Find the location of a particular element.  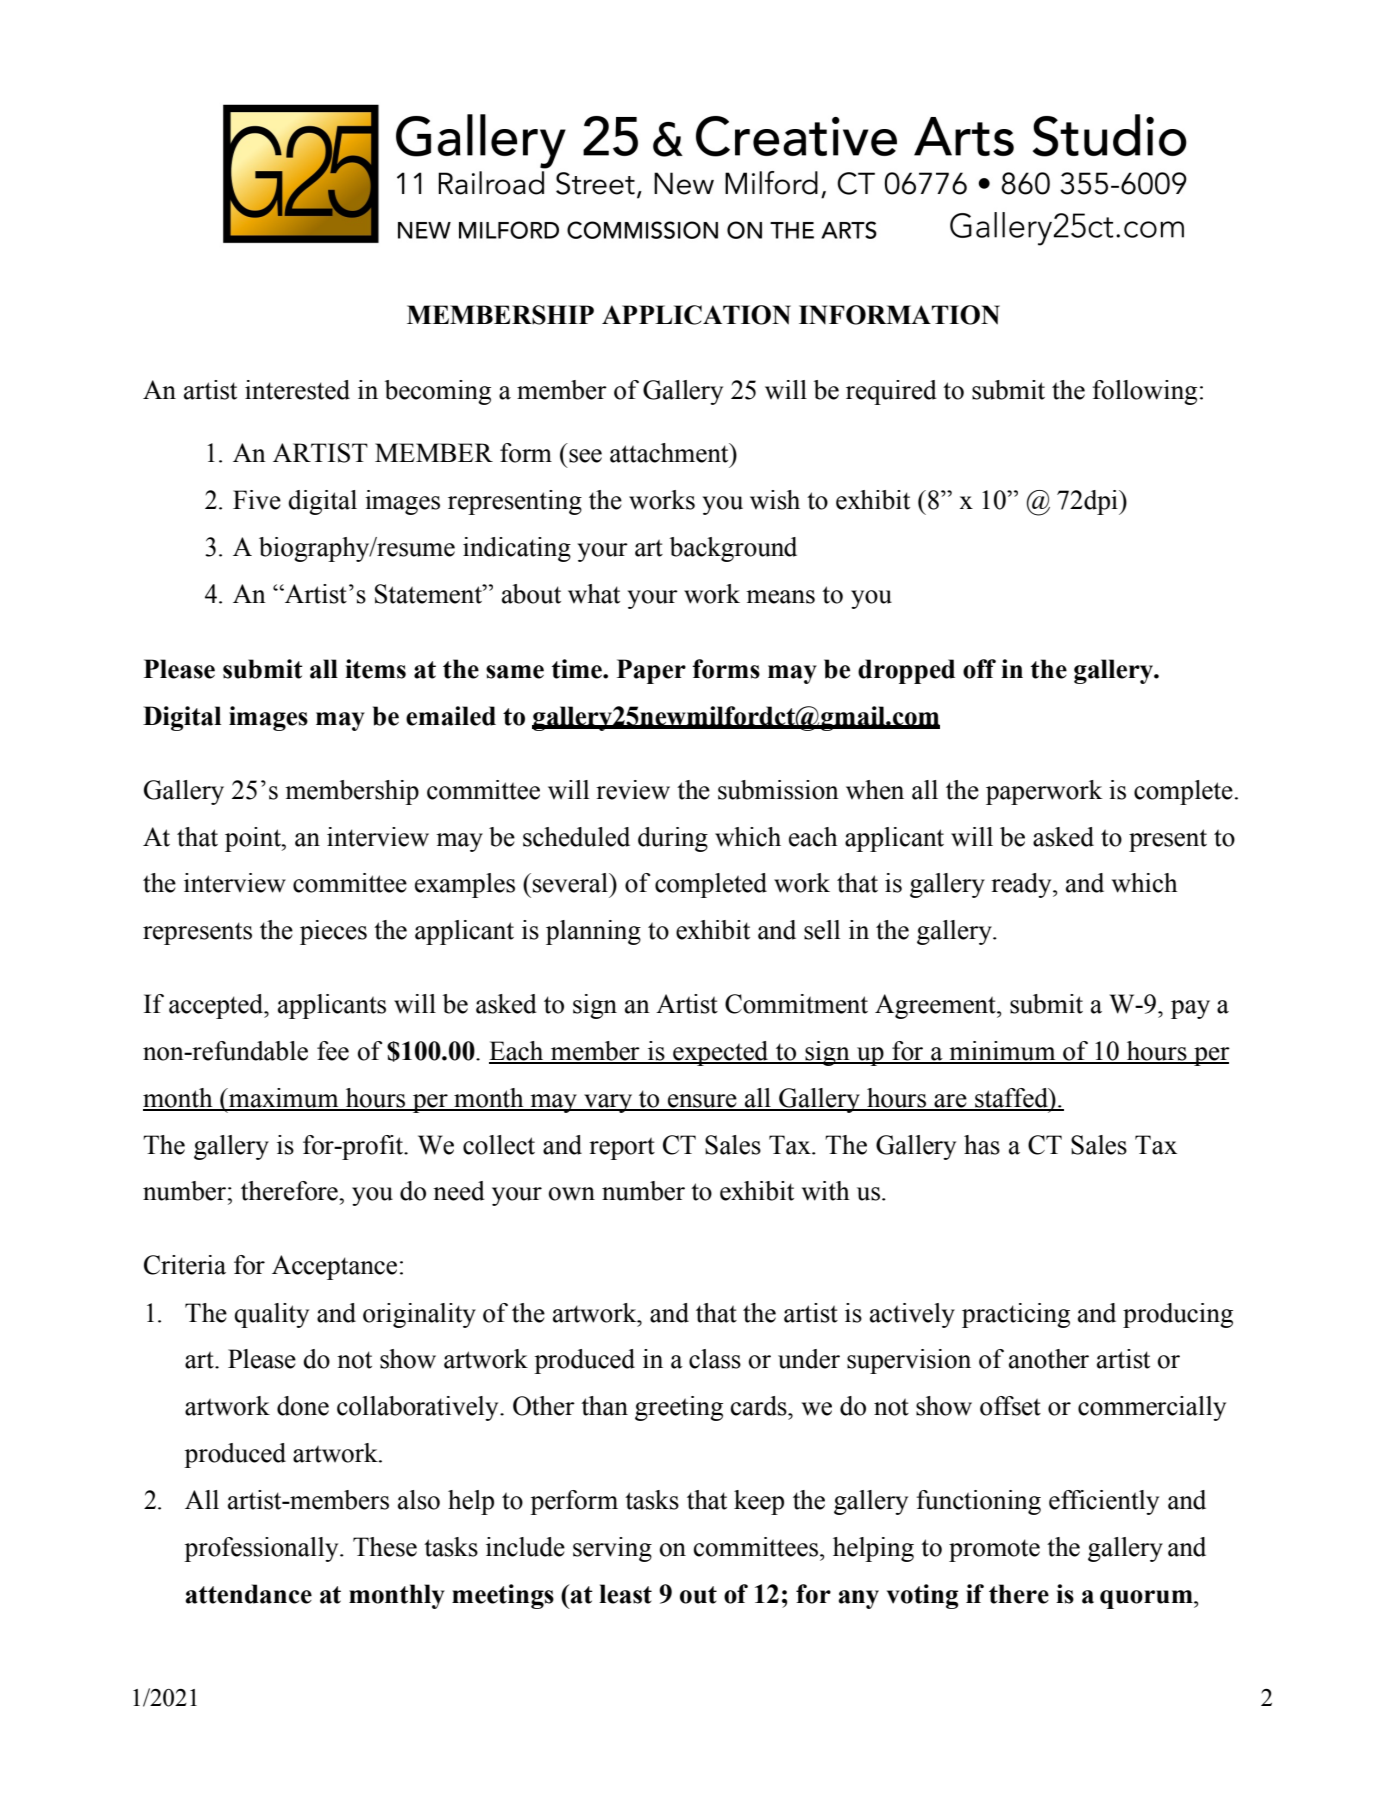

ready is located at coordinates (1022, 885).
